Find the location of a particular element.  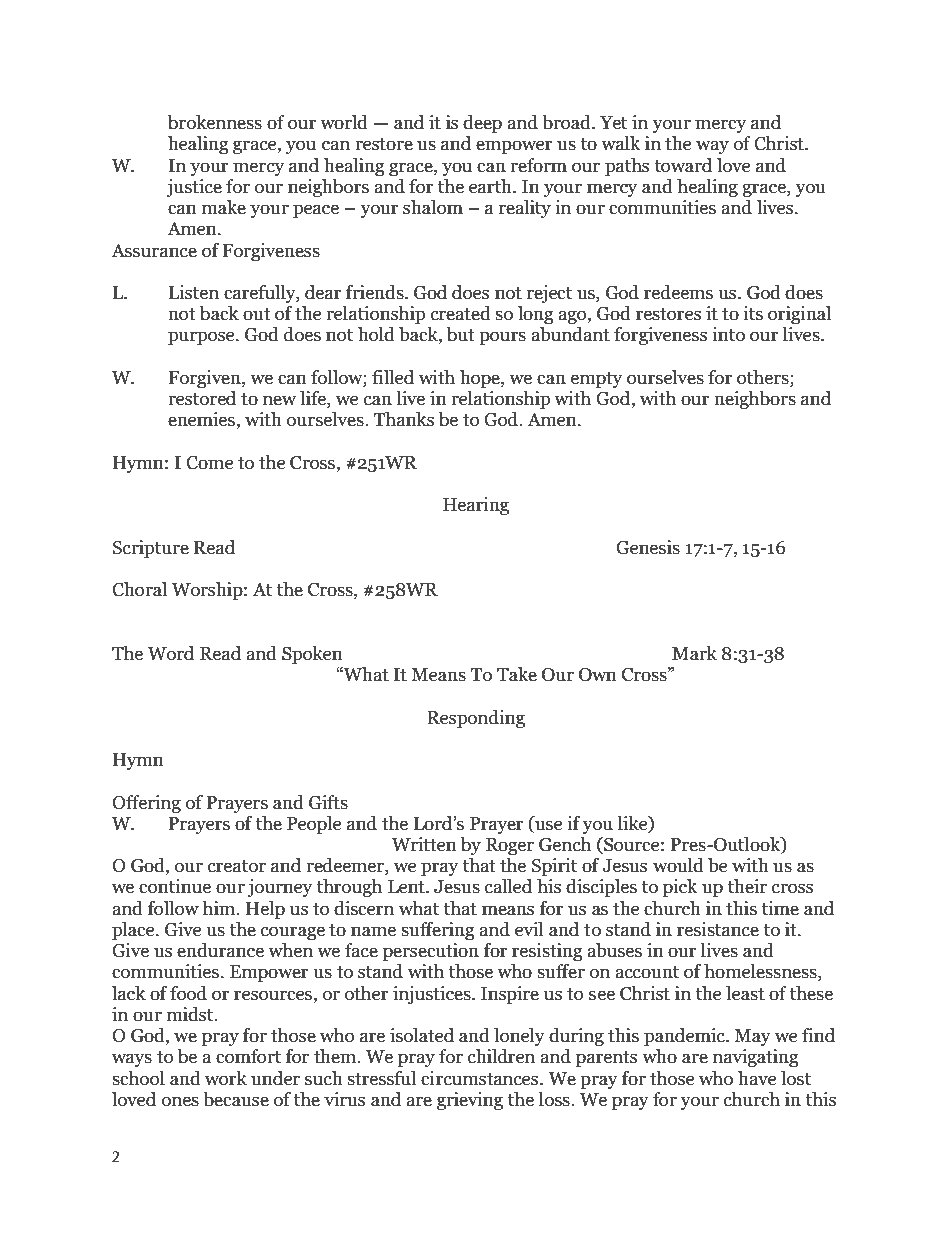

called is located at coordinates (508, 886).
